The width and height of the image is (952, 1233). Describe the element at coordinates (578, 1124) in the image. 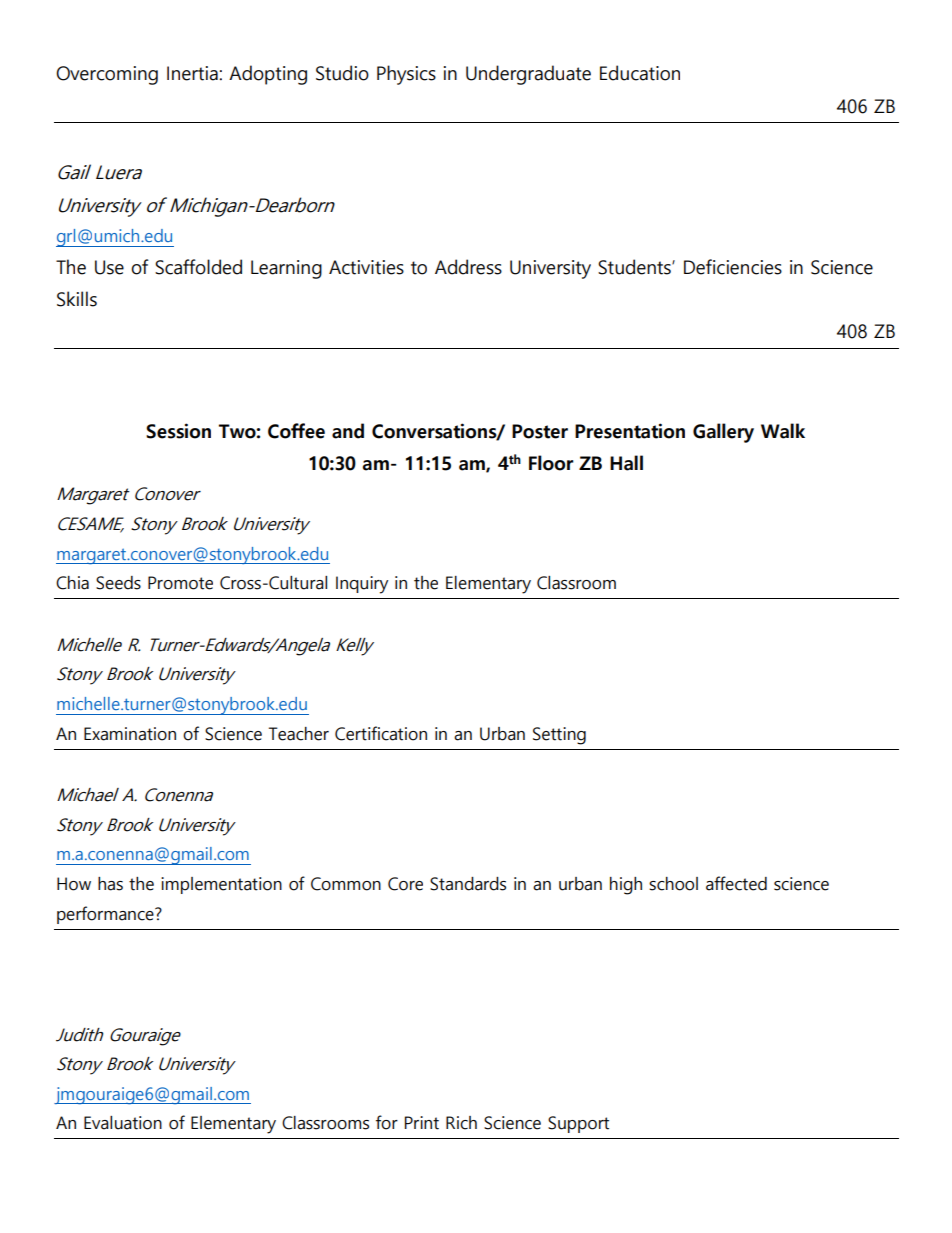

I see `Support` at that location.
